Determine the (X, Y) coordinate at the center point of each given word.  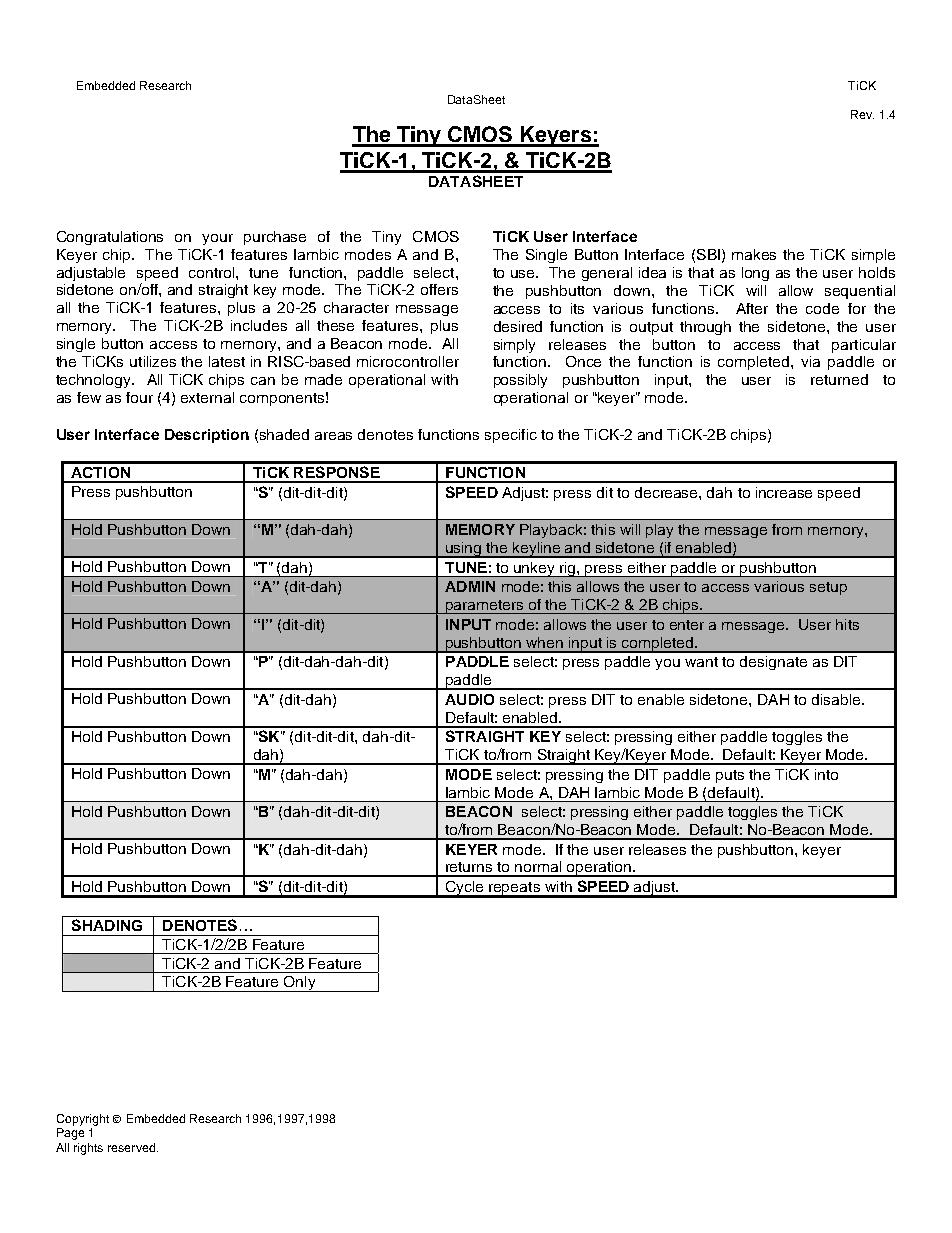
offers (439, 289)
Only (300, 984)
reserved (131, 1147)
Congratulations (110, 238)
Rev (862, 114)
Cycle (464, 889)
